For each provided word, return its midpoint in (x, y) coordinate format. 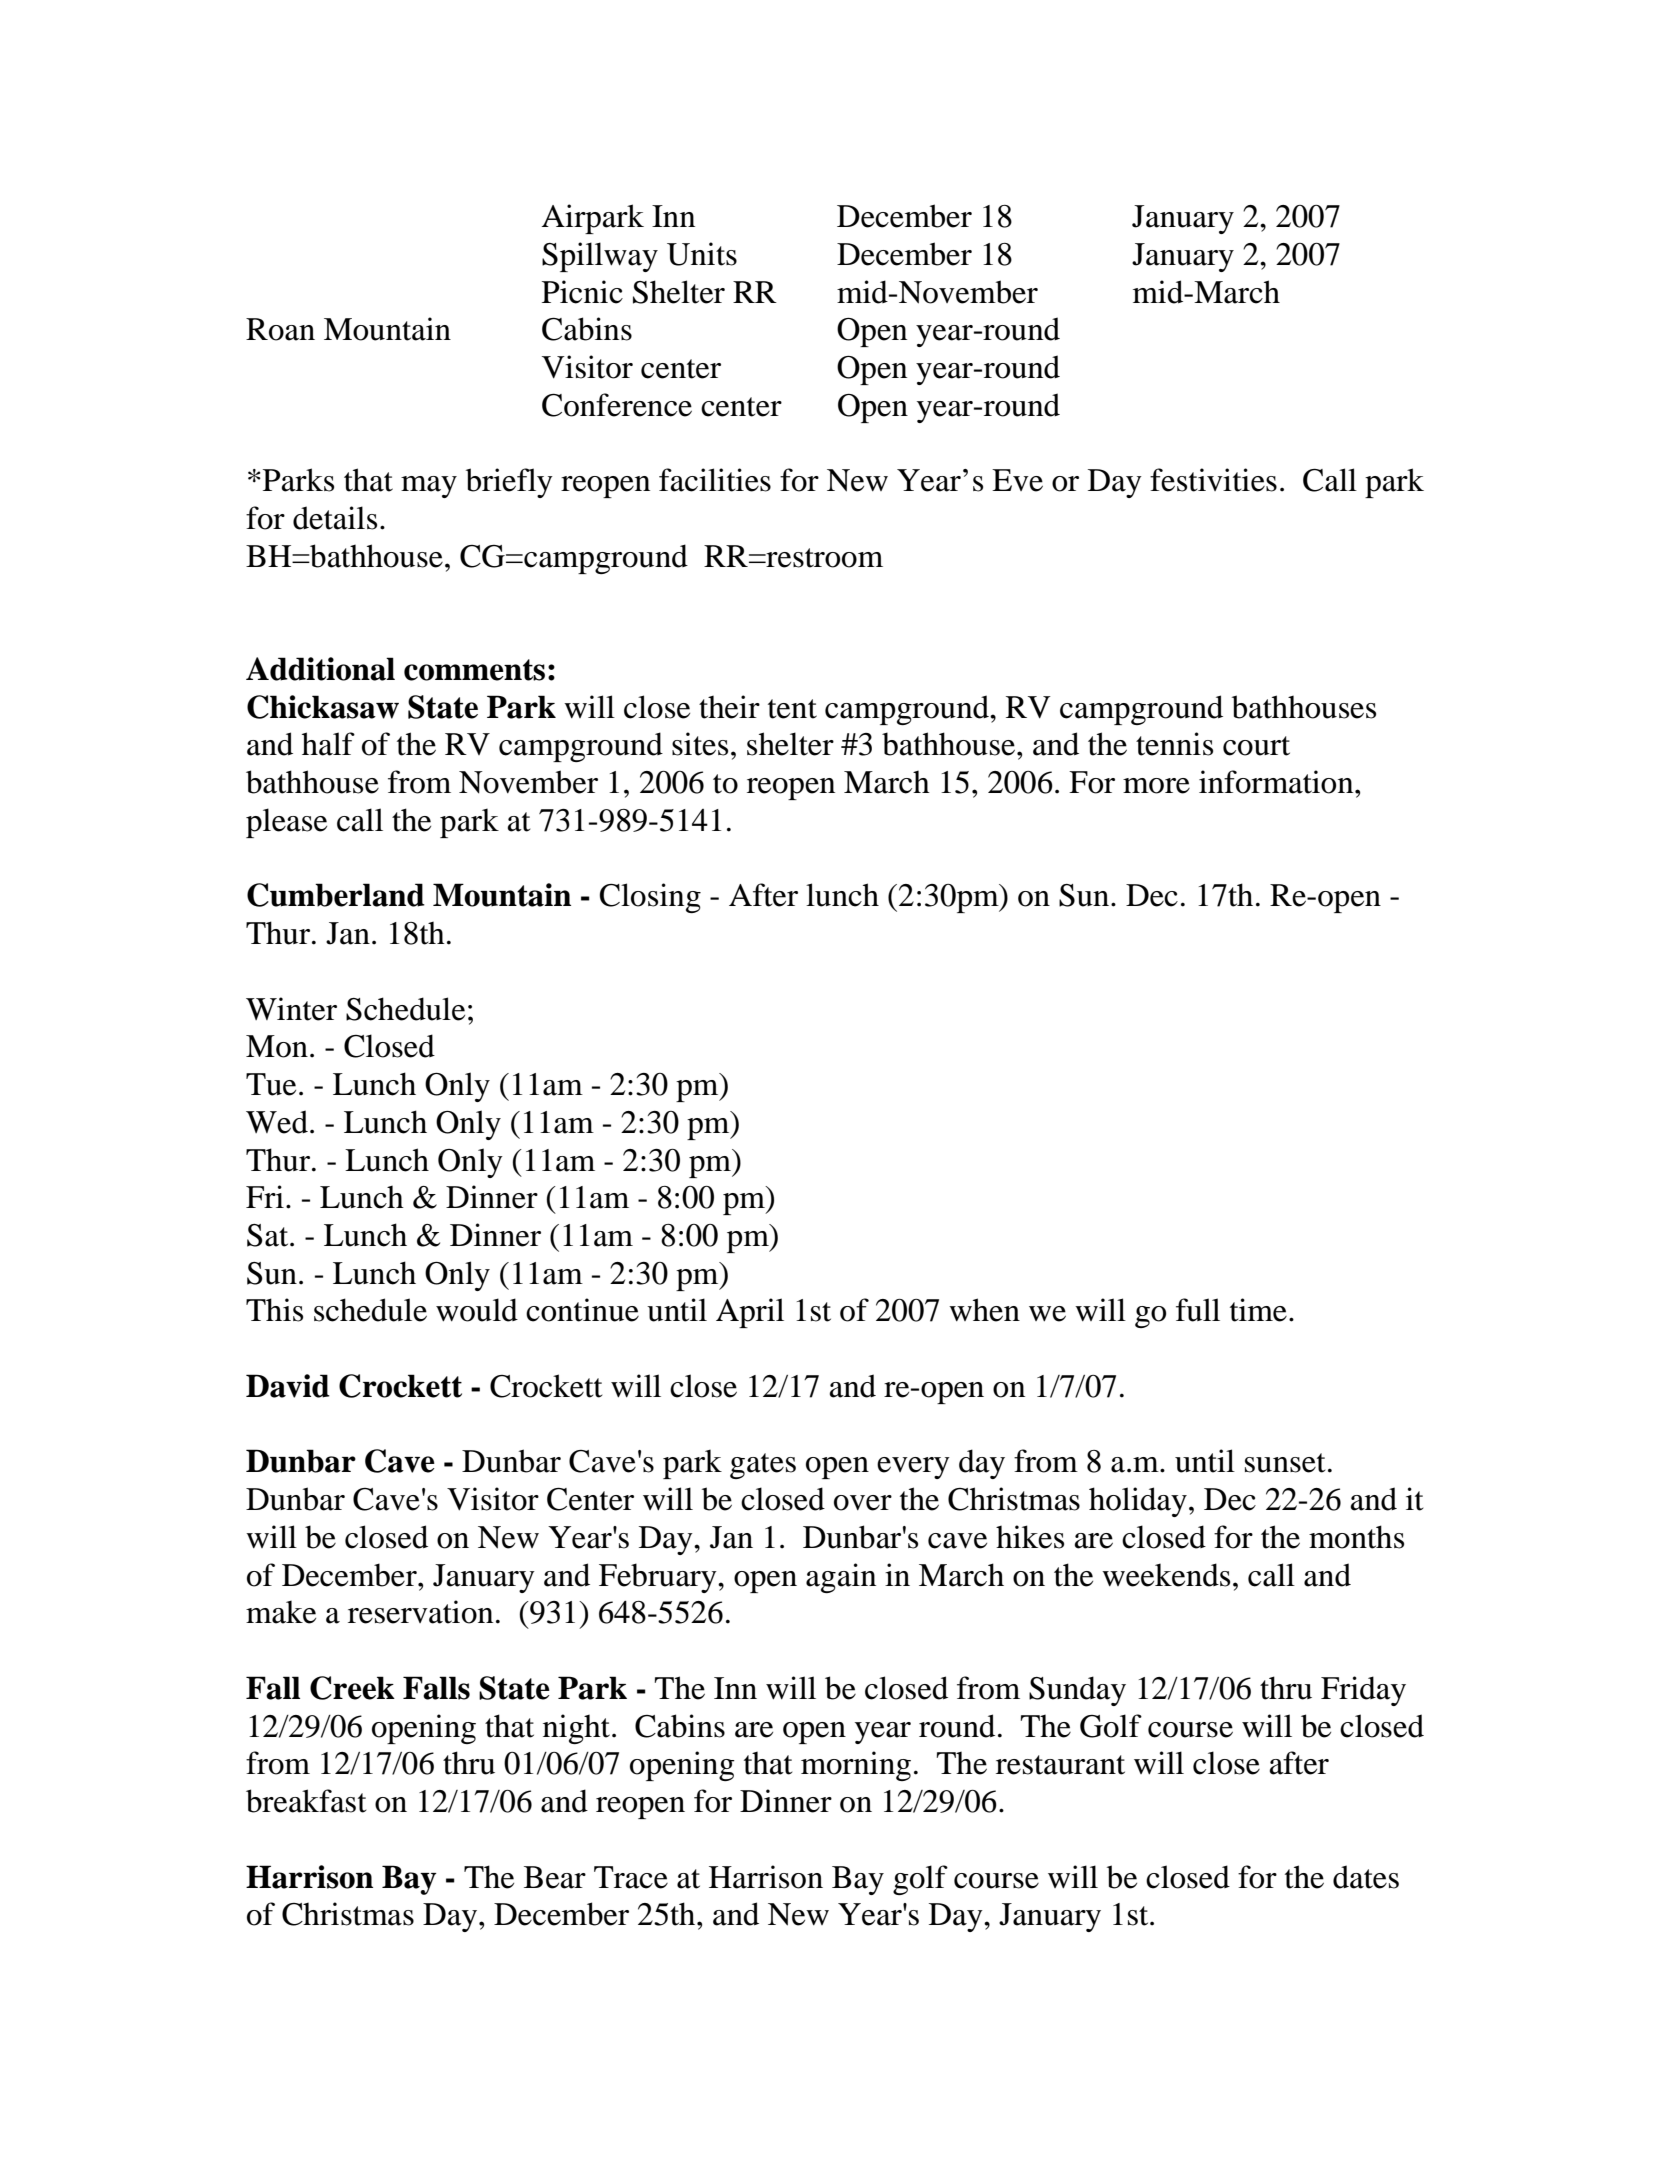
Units (702, 254)
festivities (1213, 480)
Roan (280, 329)
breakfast (306, 1801)
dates (1366, 1877)
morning (856, 1766)
